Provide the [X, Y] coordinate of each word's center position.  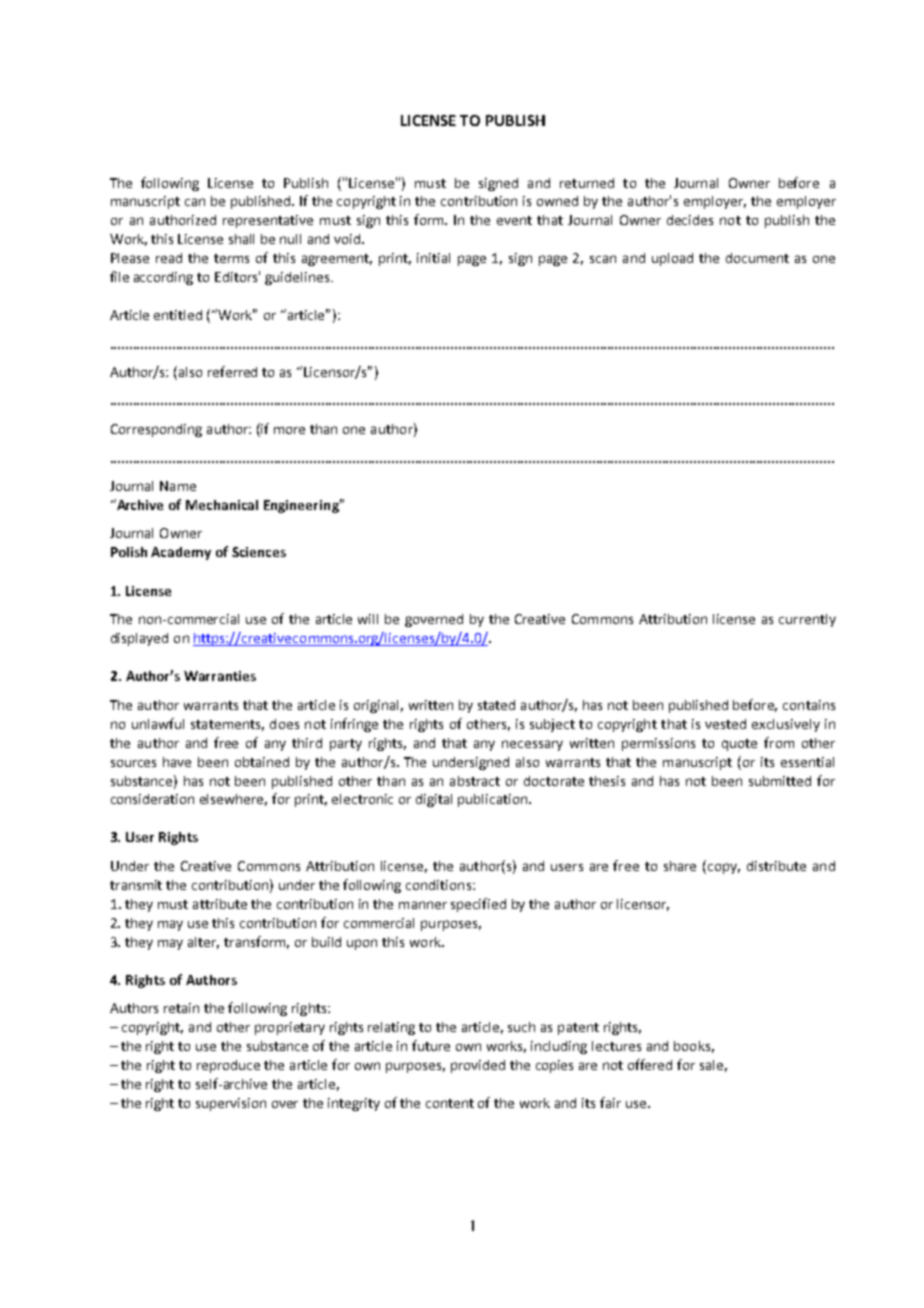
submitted [780, 781]
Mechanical [222, 505]
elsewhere [233, 800]
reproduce [228, 1066]
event [514, 220]
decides [690, 220]
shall [241, 239]
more [289, 430]
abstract [475, 781]
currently [807, 620]
